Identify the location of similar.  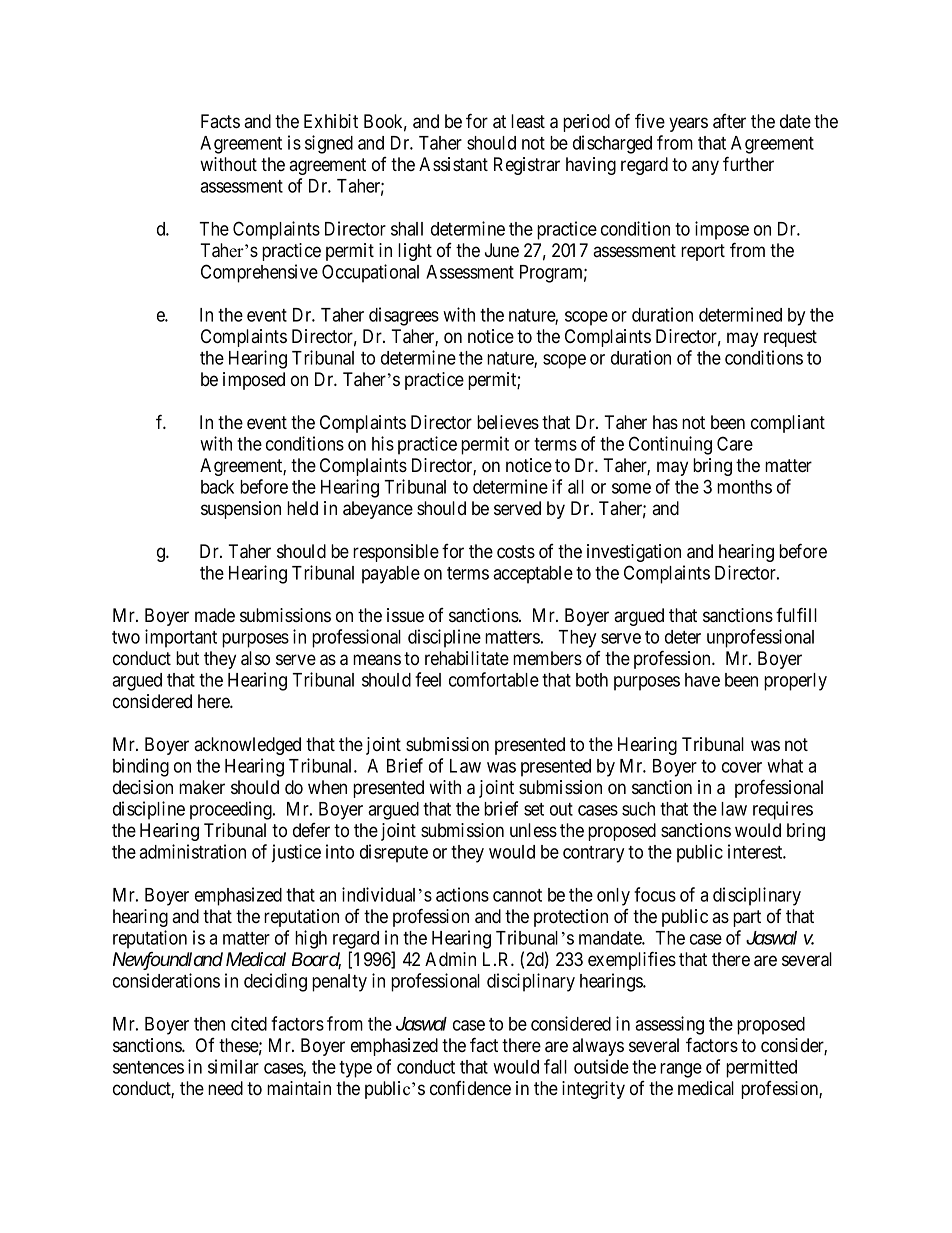
(233, 1066).
